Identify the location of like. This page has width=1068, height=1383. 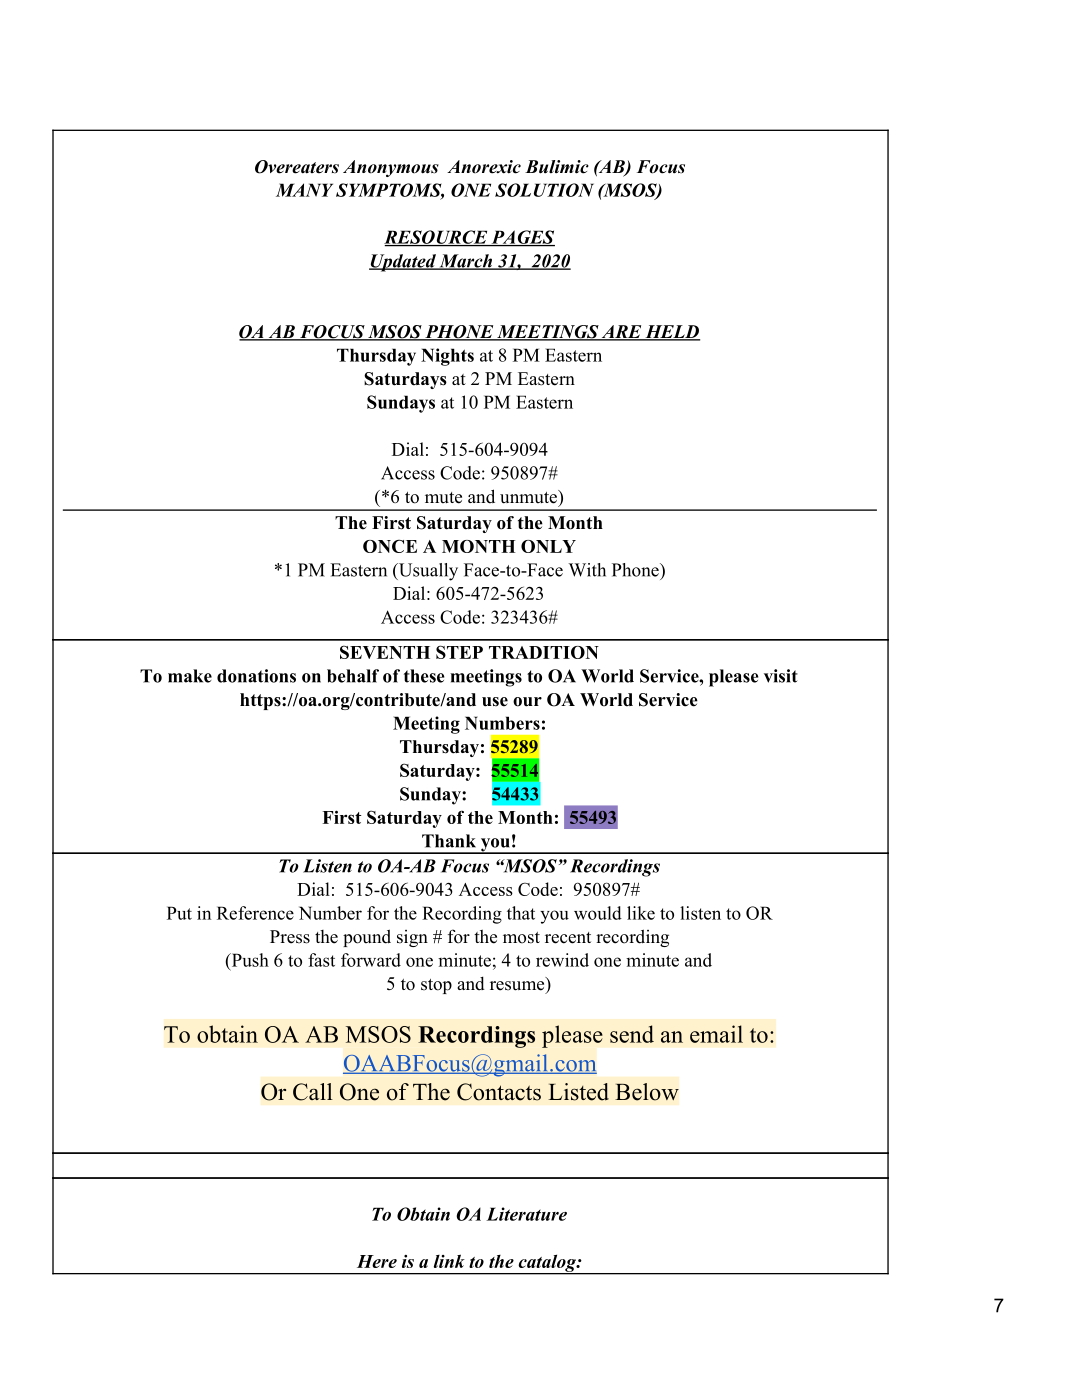
(641, 913).
